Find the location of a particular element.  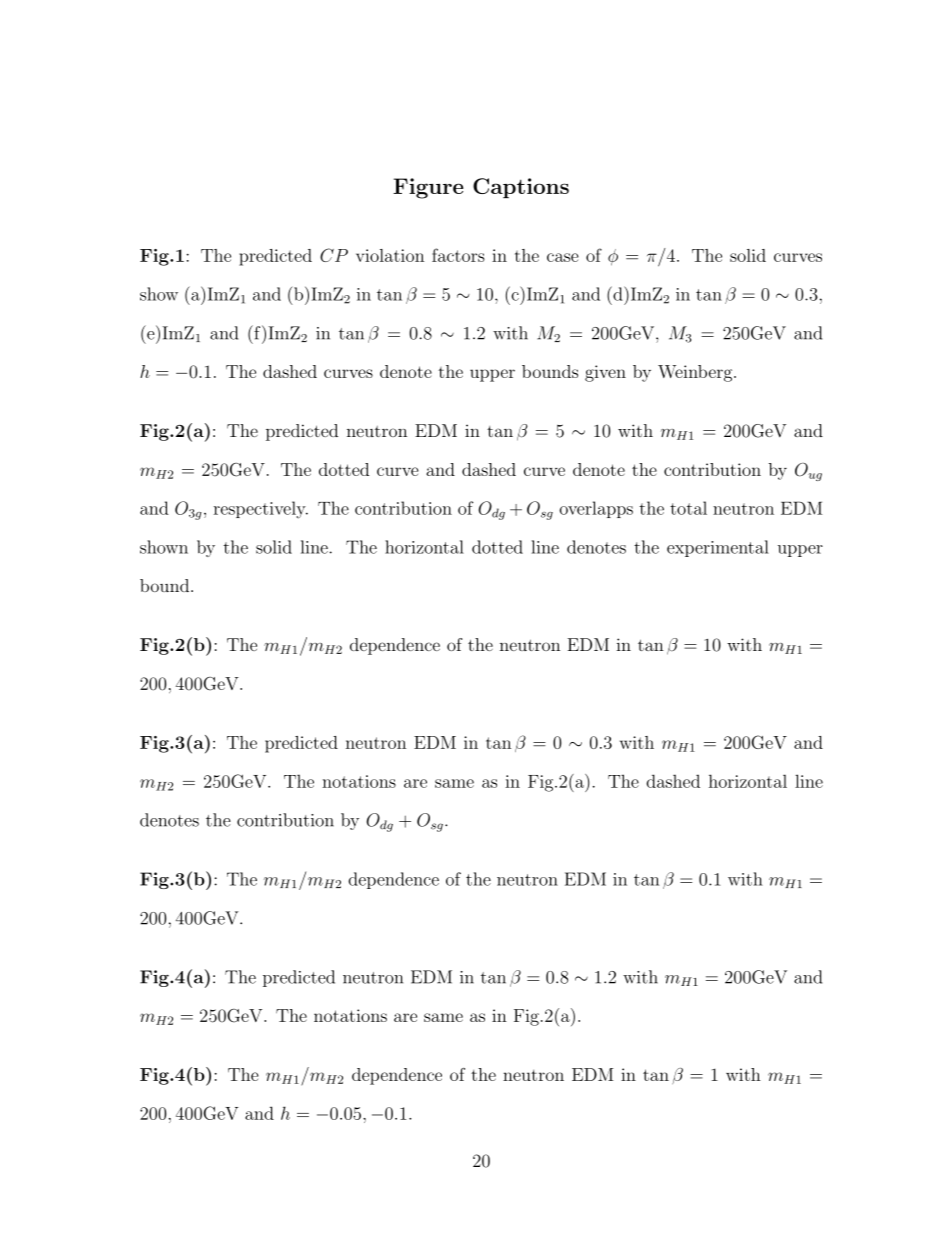

factors is located at coordinates (458, 255).
